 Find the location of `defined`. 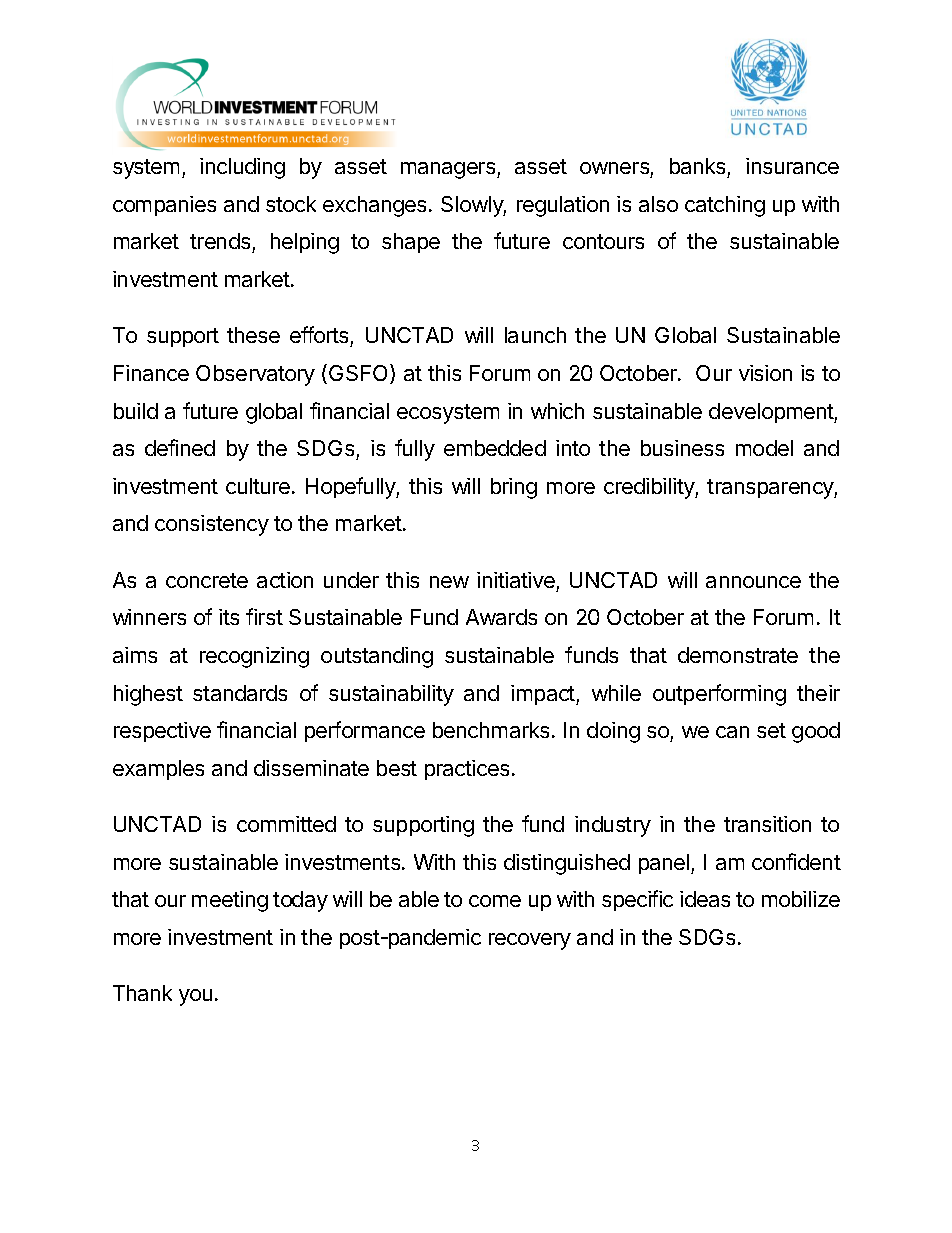

defined is located at coordinates (180, 447).
